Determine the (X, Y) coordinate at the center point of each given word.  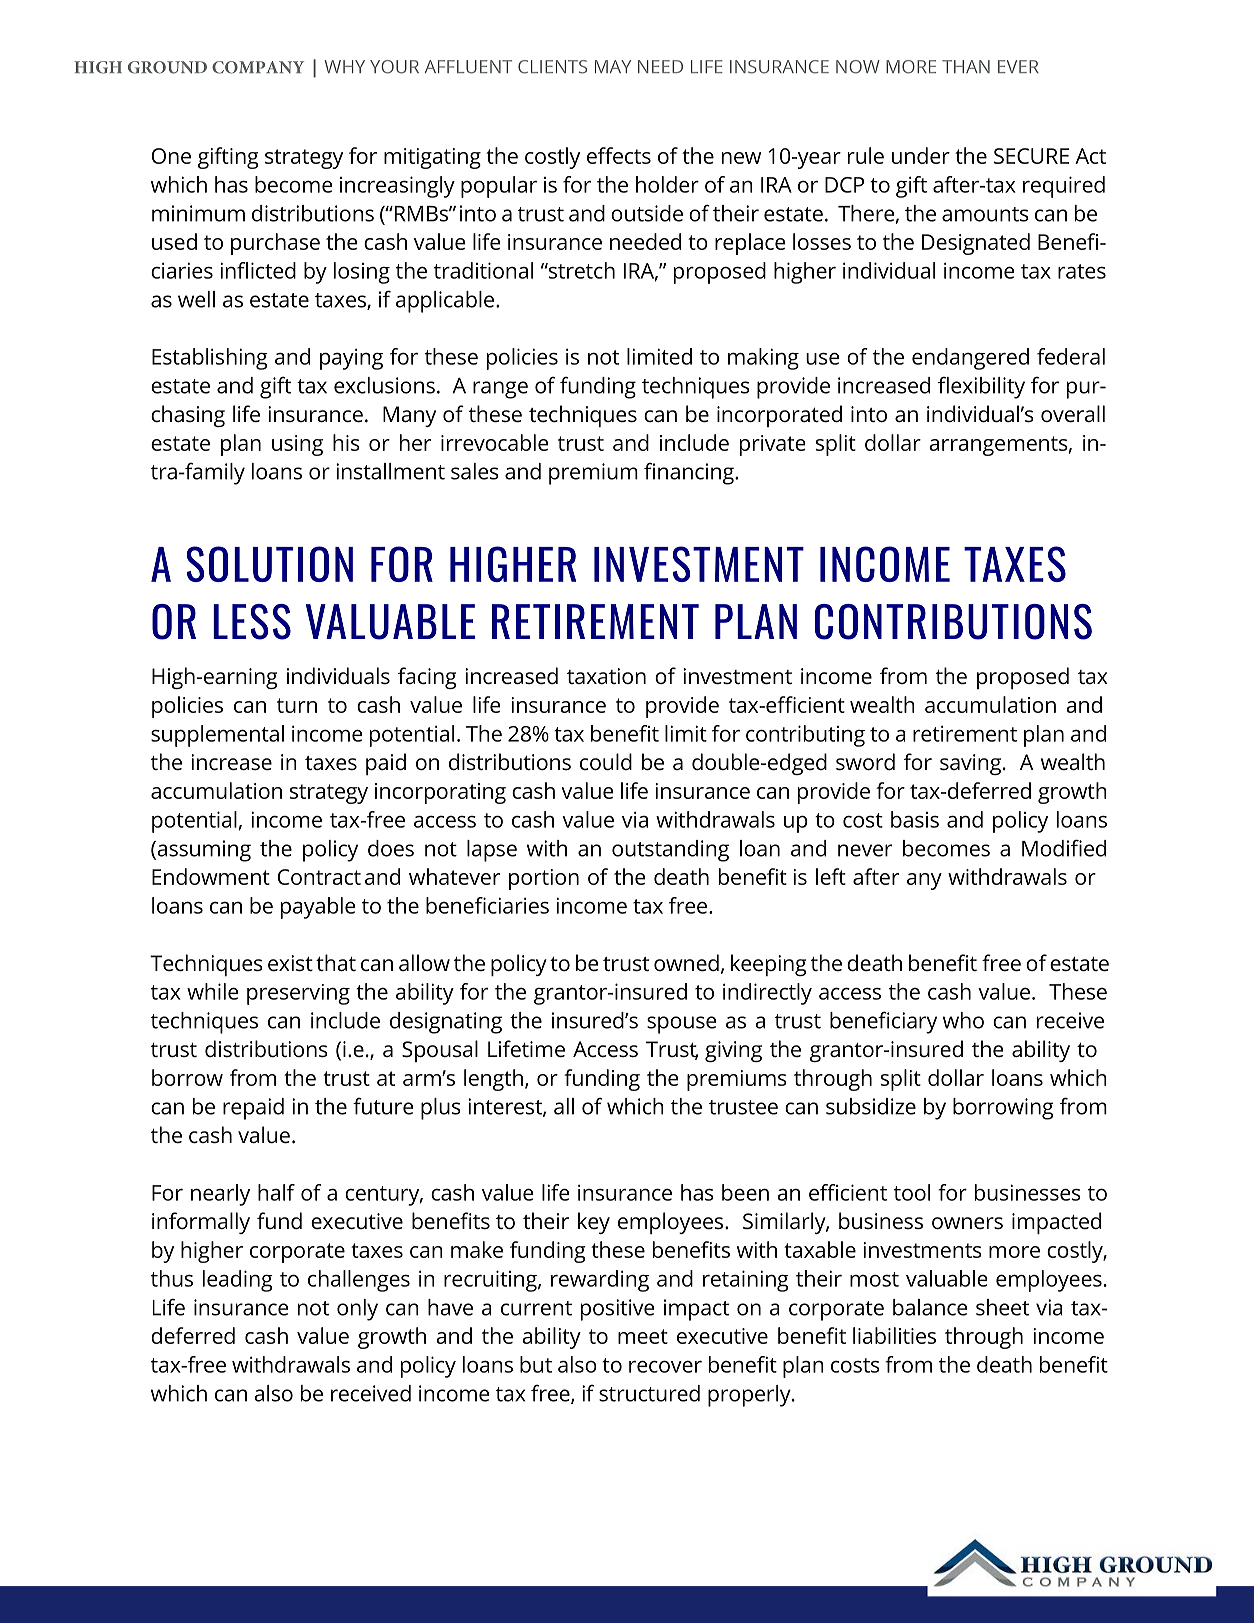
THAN (966, 66)
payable (318, 908)
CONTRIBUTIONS (953, 622)
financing (690, 474)
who (963, 1020)
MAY (613, 66)
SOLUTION (269, 564)
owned (686, 962)
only (357, 1310)
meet (643, 1336)
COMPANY (258, 67)
